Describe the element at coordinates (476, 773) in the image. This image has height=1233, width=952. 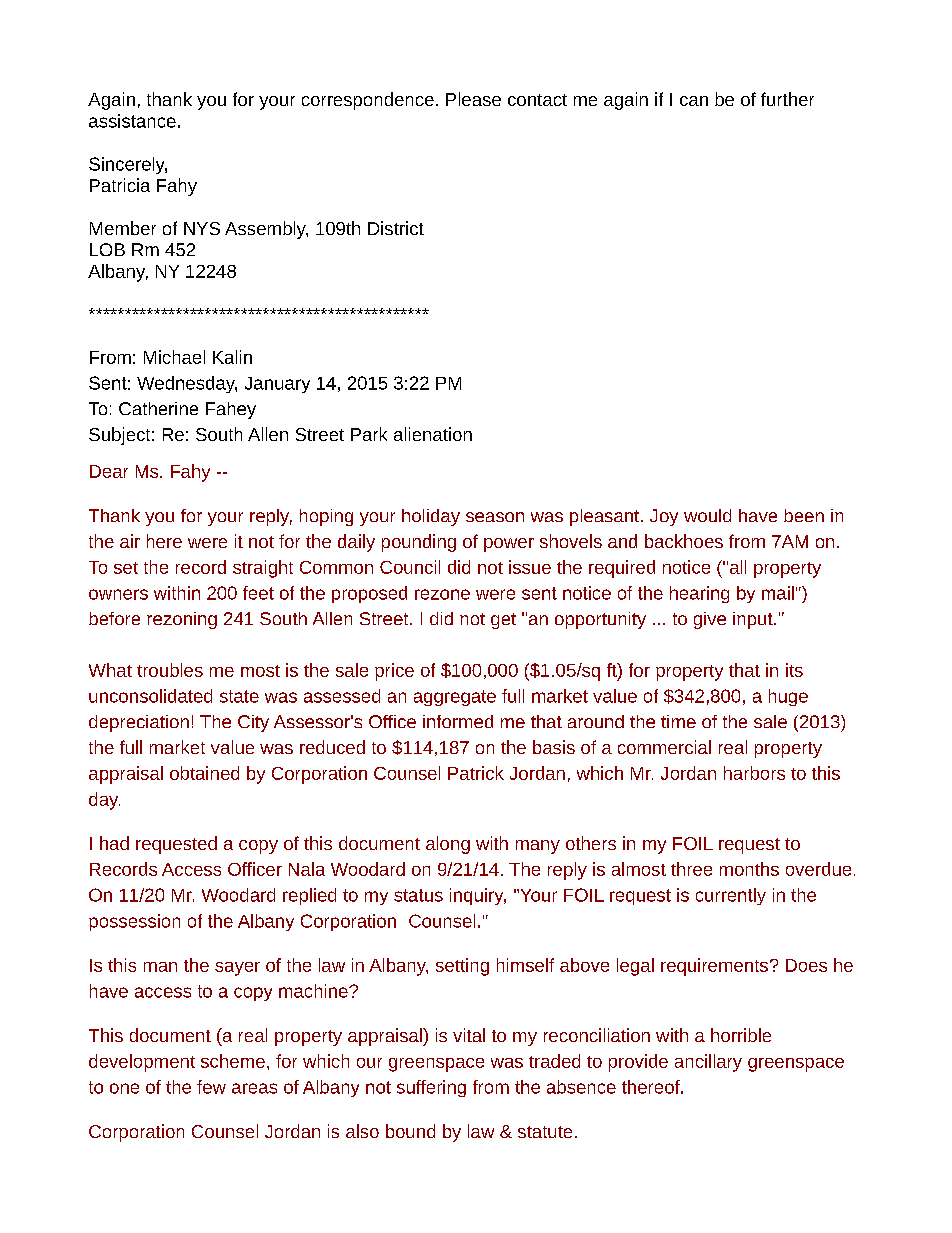
I see `Patrick` at that location.
